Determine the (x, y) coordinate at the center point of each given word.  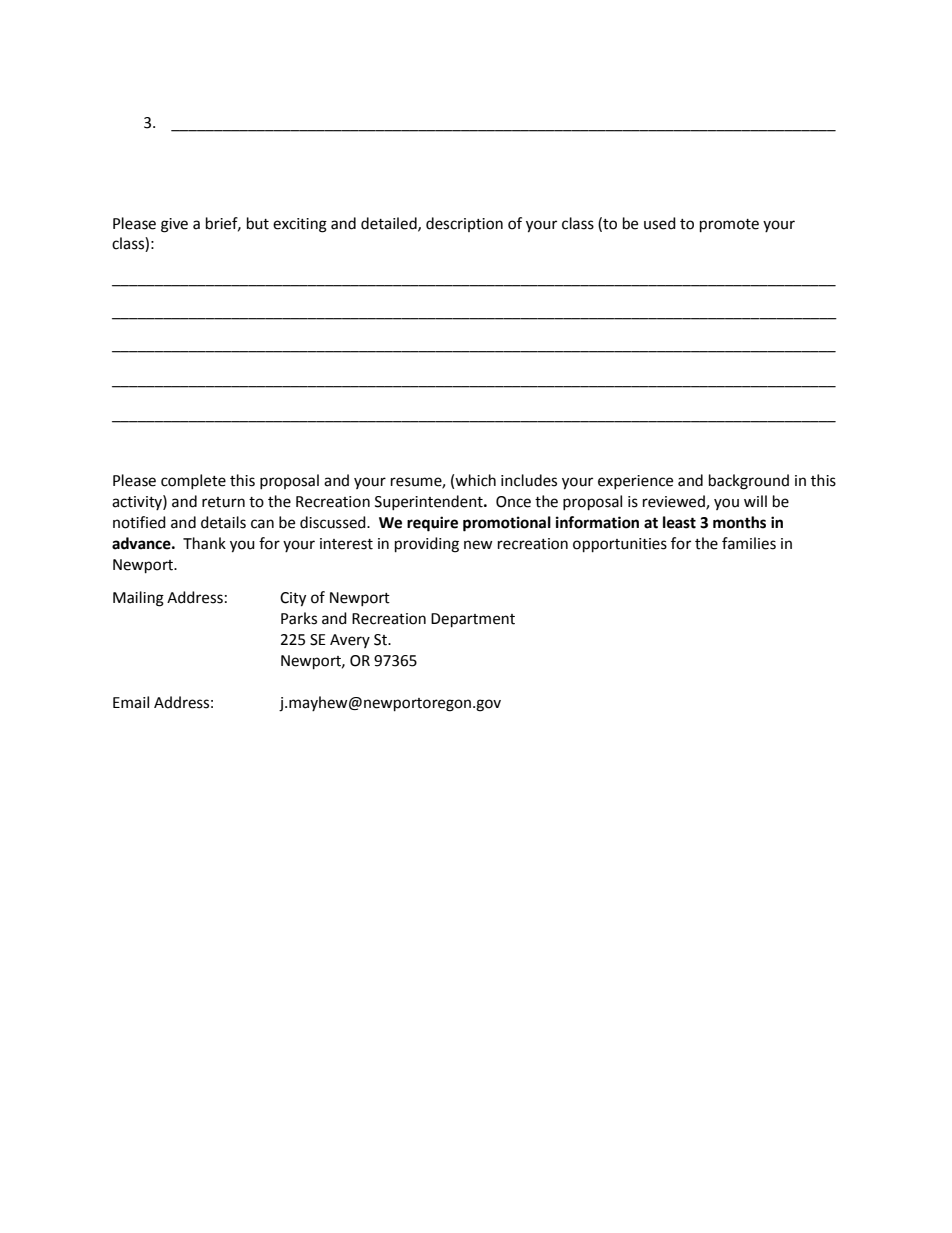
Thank (204, 543)
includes (529, 480)
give (174, 225)
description (464, 224)
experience (635, 482)
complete (193, 481)
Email (131, 702)
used (660, 223)
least (679, 522)
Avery (350, 641)
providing (427, 545)
